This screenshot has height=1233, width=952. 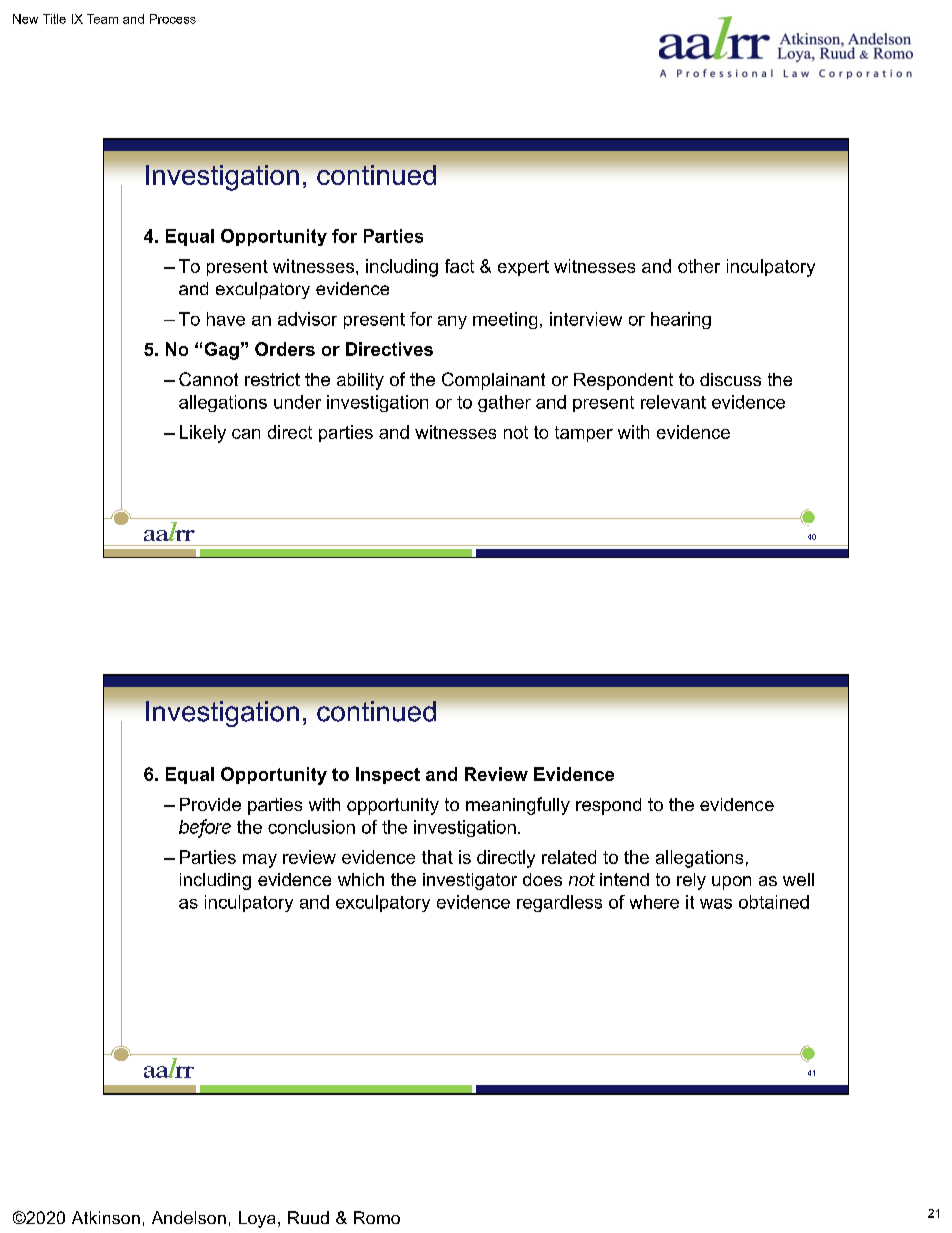 What do you see at coordinates (205, 827) in the screenshot?
I see `before` at bounding box center [205, 827].
